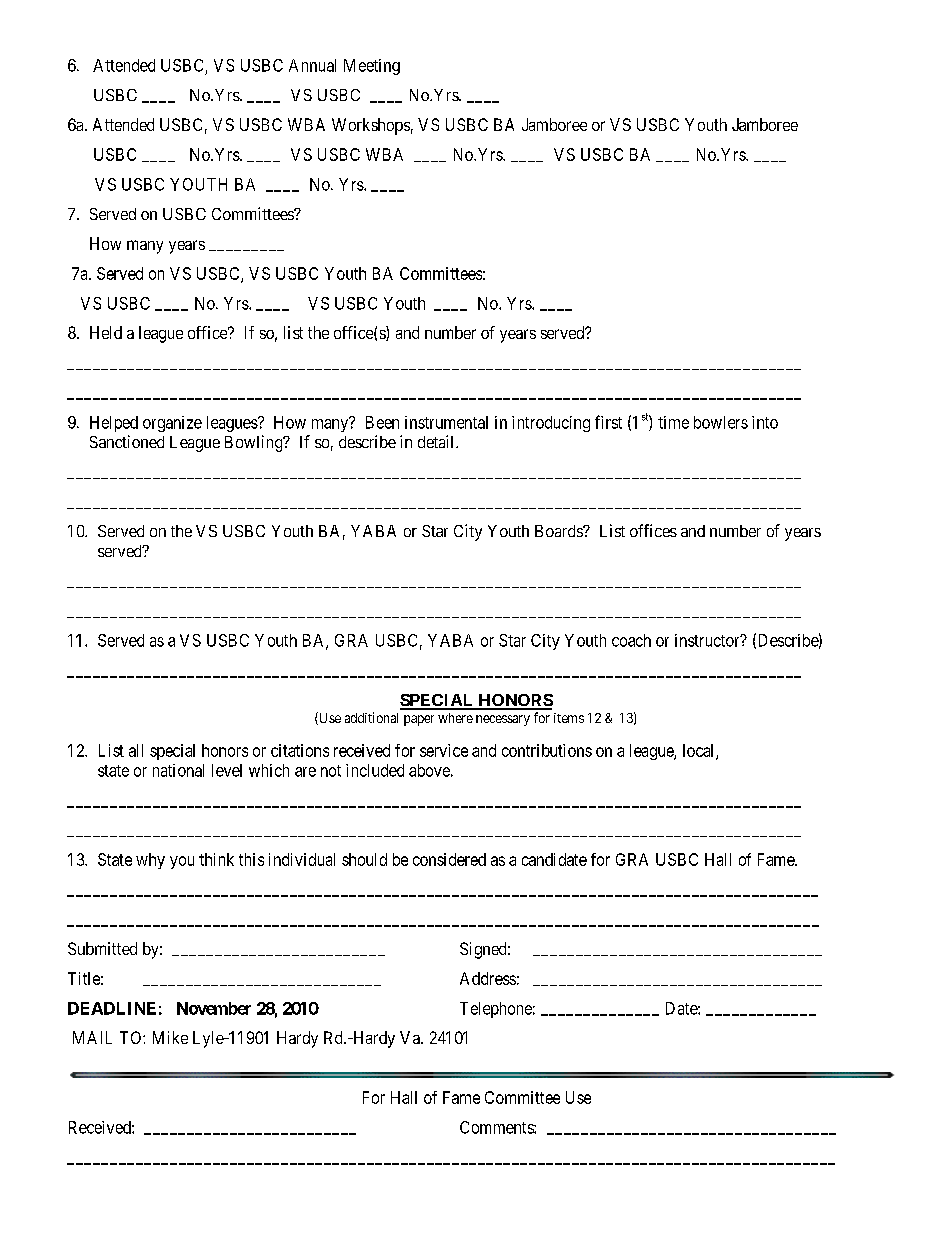  I want to click on Meeting, so click(372, 67).
